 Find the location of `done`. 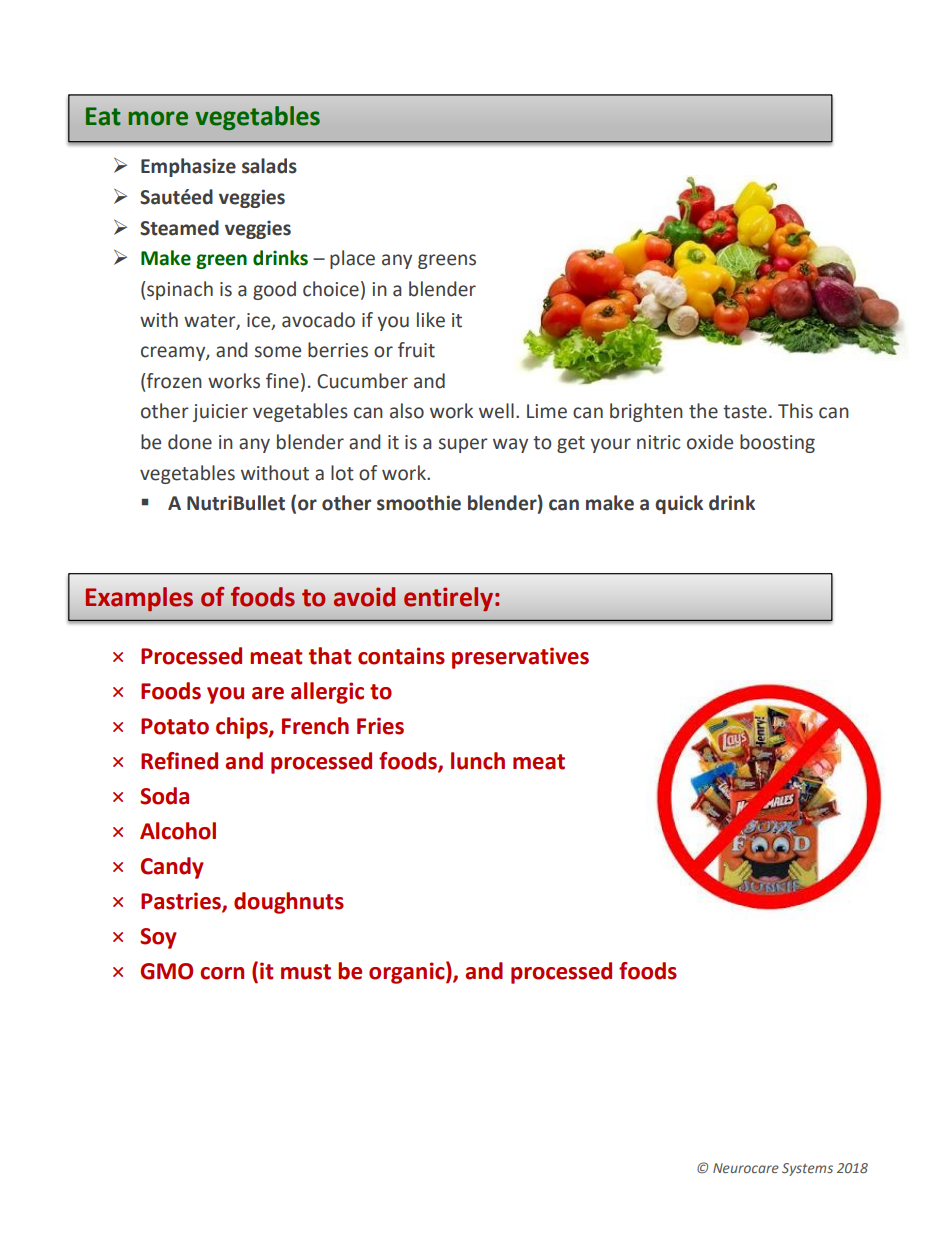

done is located at coordinates (190, 442).
